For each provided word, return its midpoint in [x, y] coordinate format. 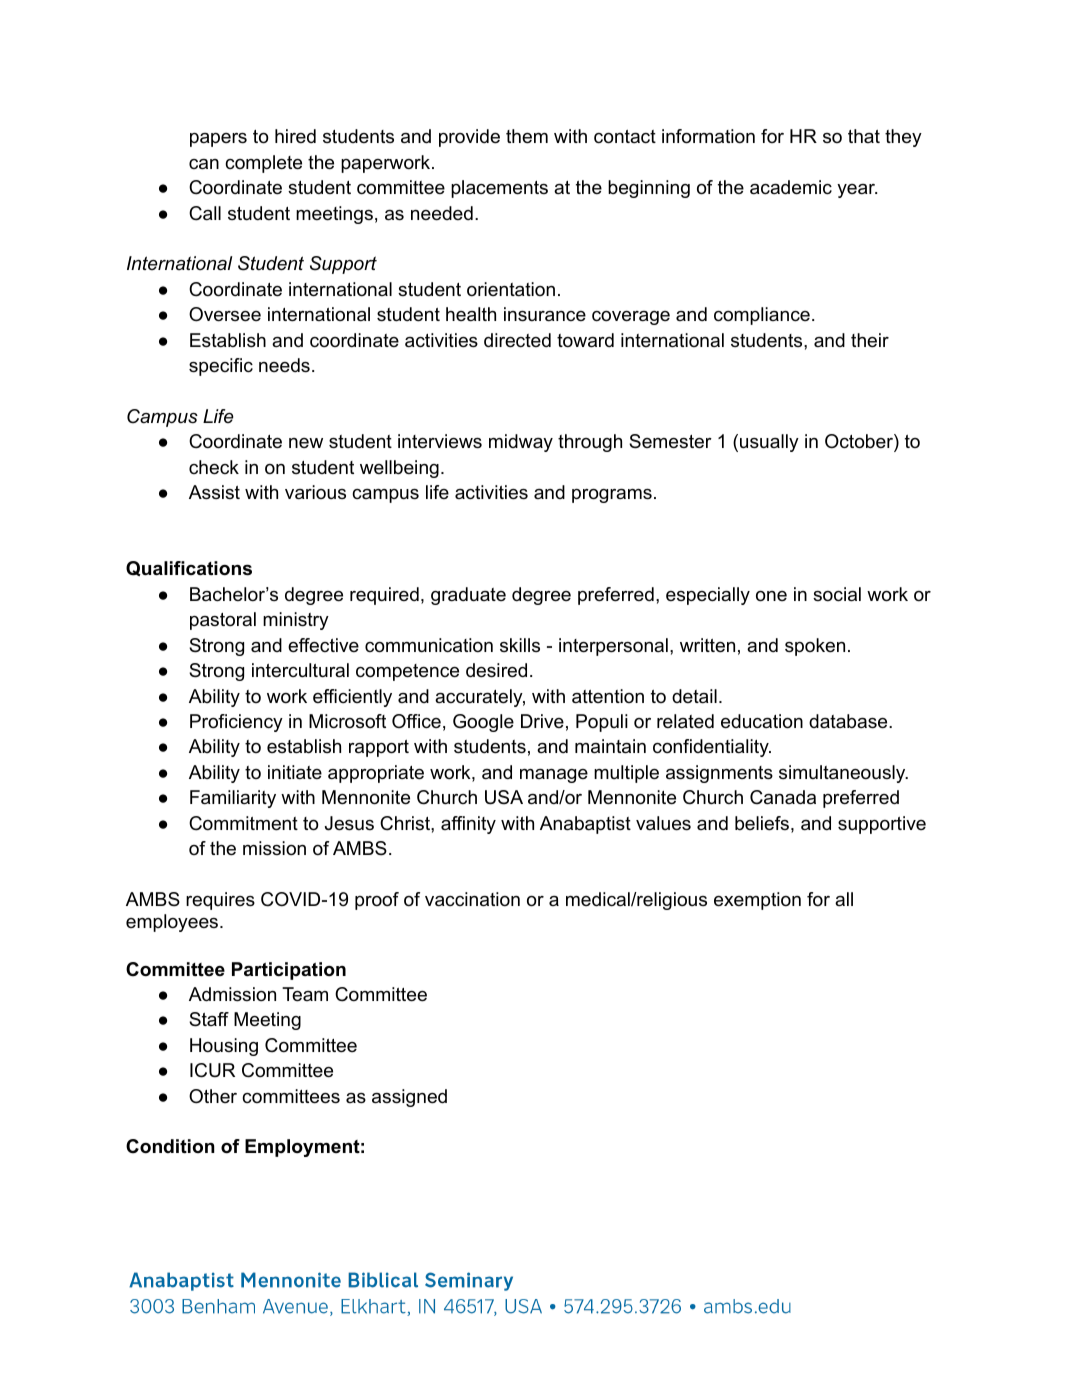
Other [213, 1096]
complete [263, 164]
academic [791, 187]
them [527, 136]
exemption [757, 901]
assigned [409, 1098]
